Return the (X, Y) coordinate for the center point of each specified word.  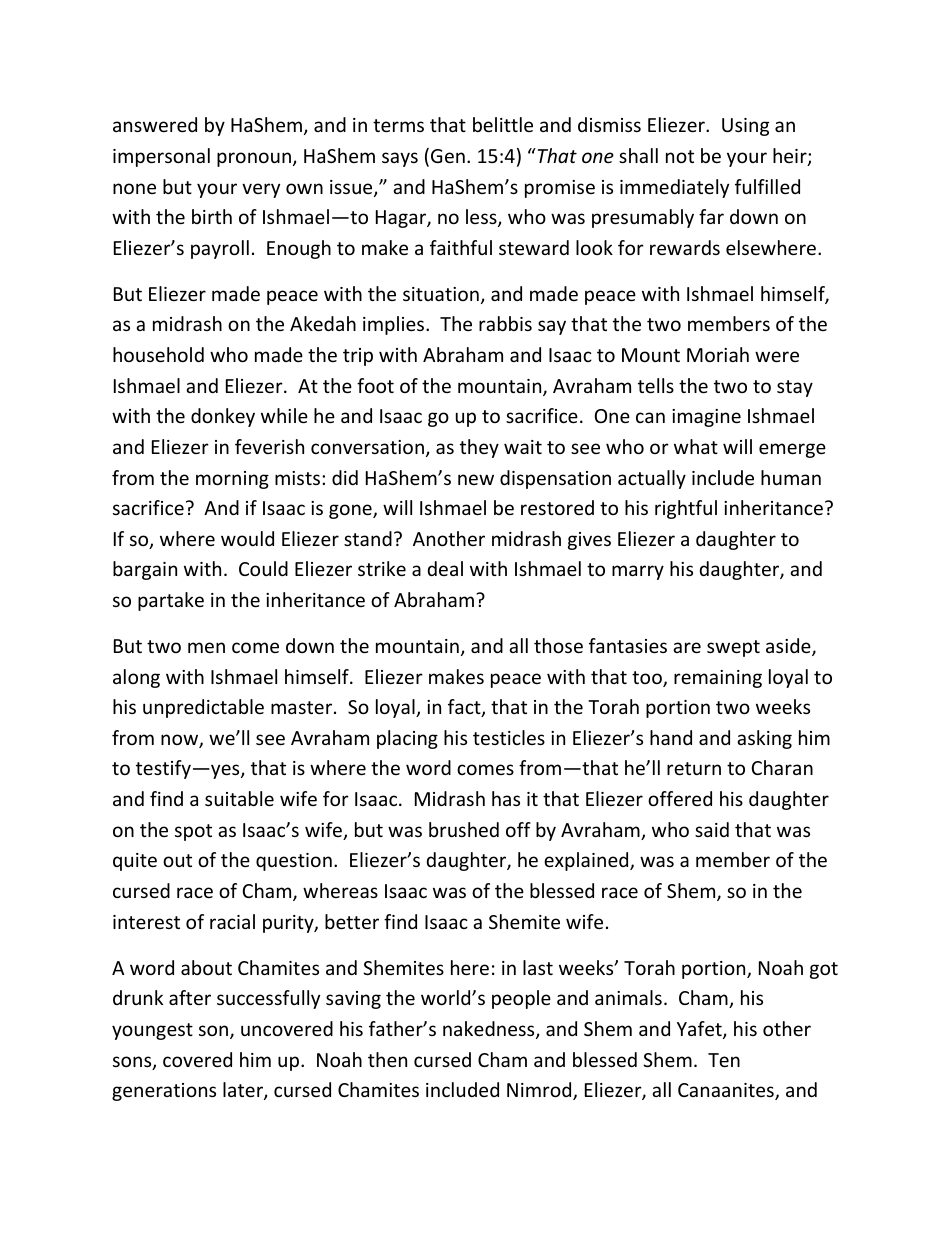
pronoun (254, 159)
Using (745, 127)
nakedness (490, 1030)
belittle (503, 124)
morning (232, 480)
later (244, 1091)
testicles (509, 737)
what (696, 446)
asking (764, 739)
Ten (724, 1060)
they (479, 448)
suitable (239, 798)
